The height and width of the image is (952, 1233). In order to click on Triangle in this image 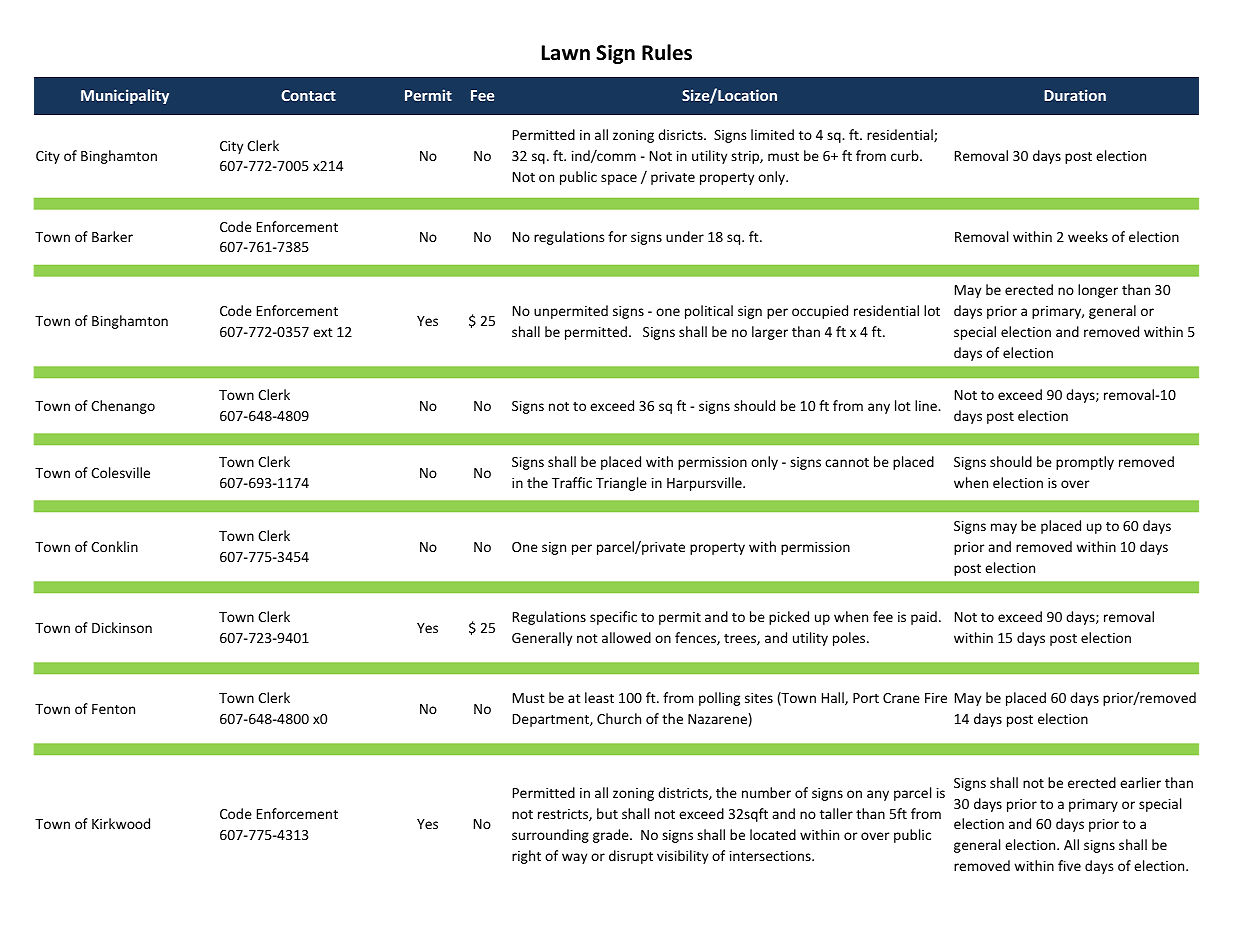, I will do `click(621, 484)`.
